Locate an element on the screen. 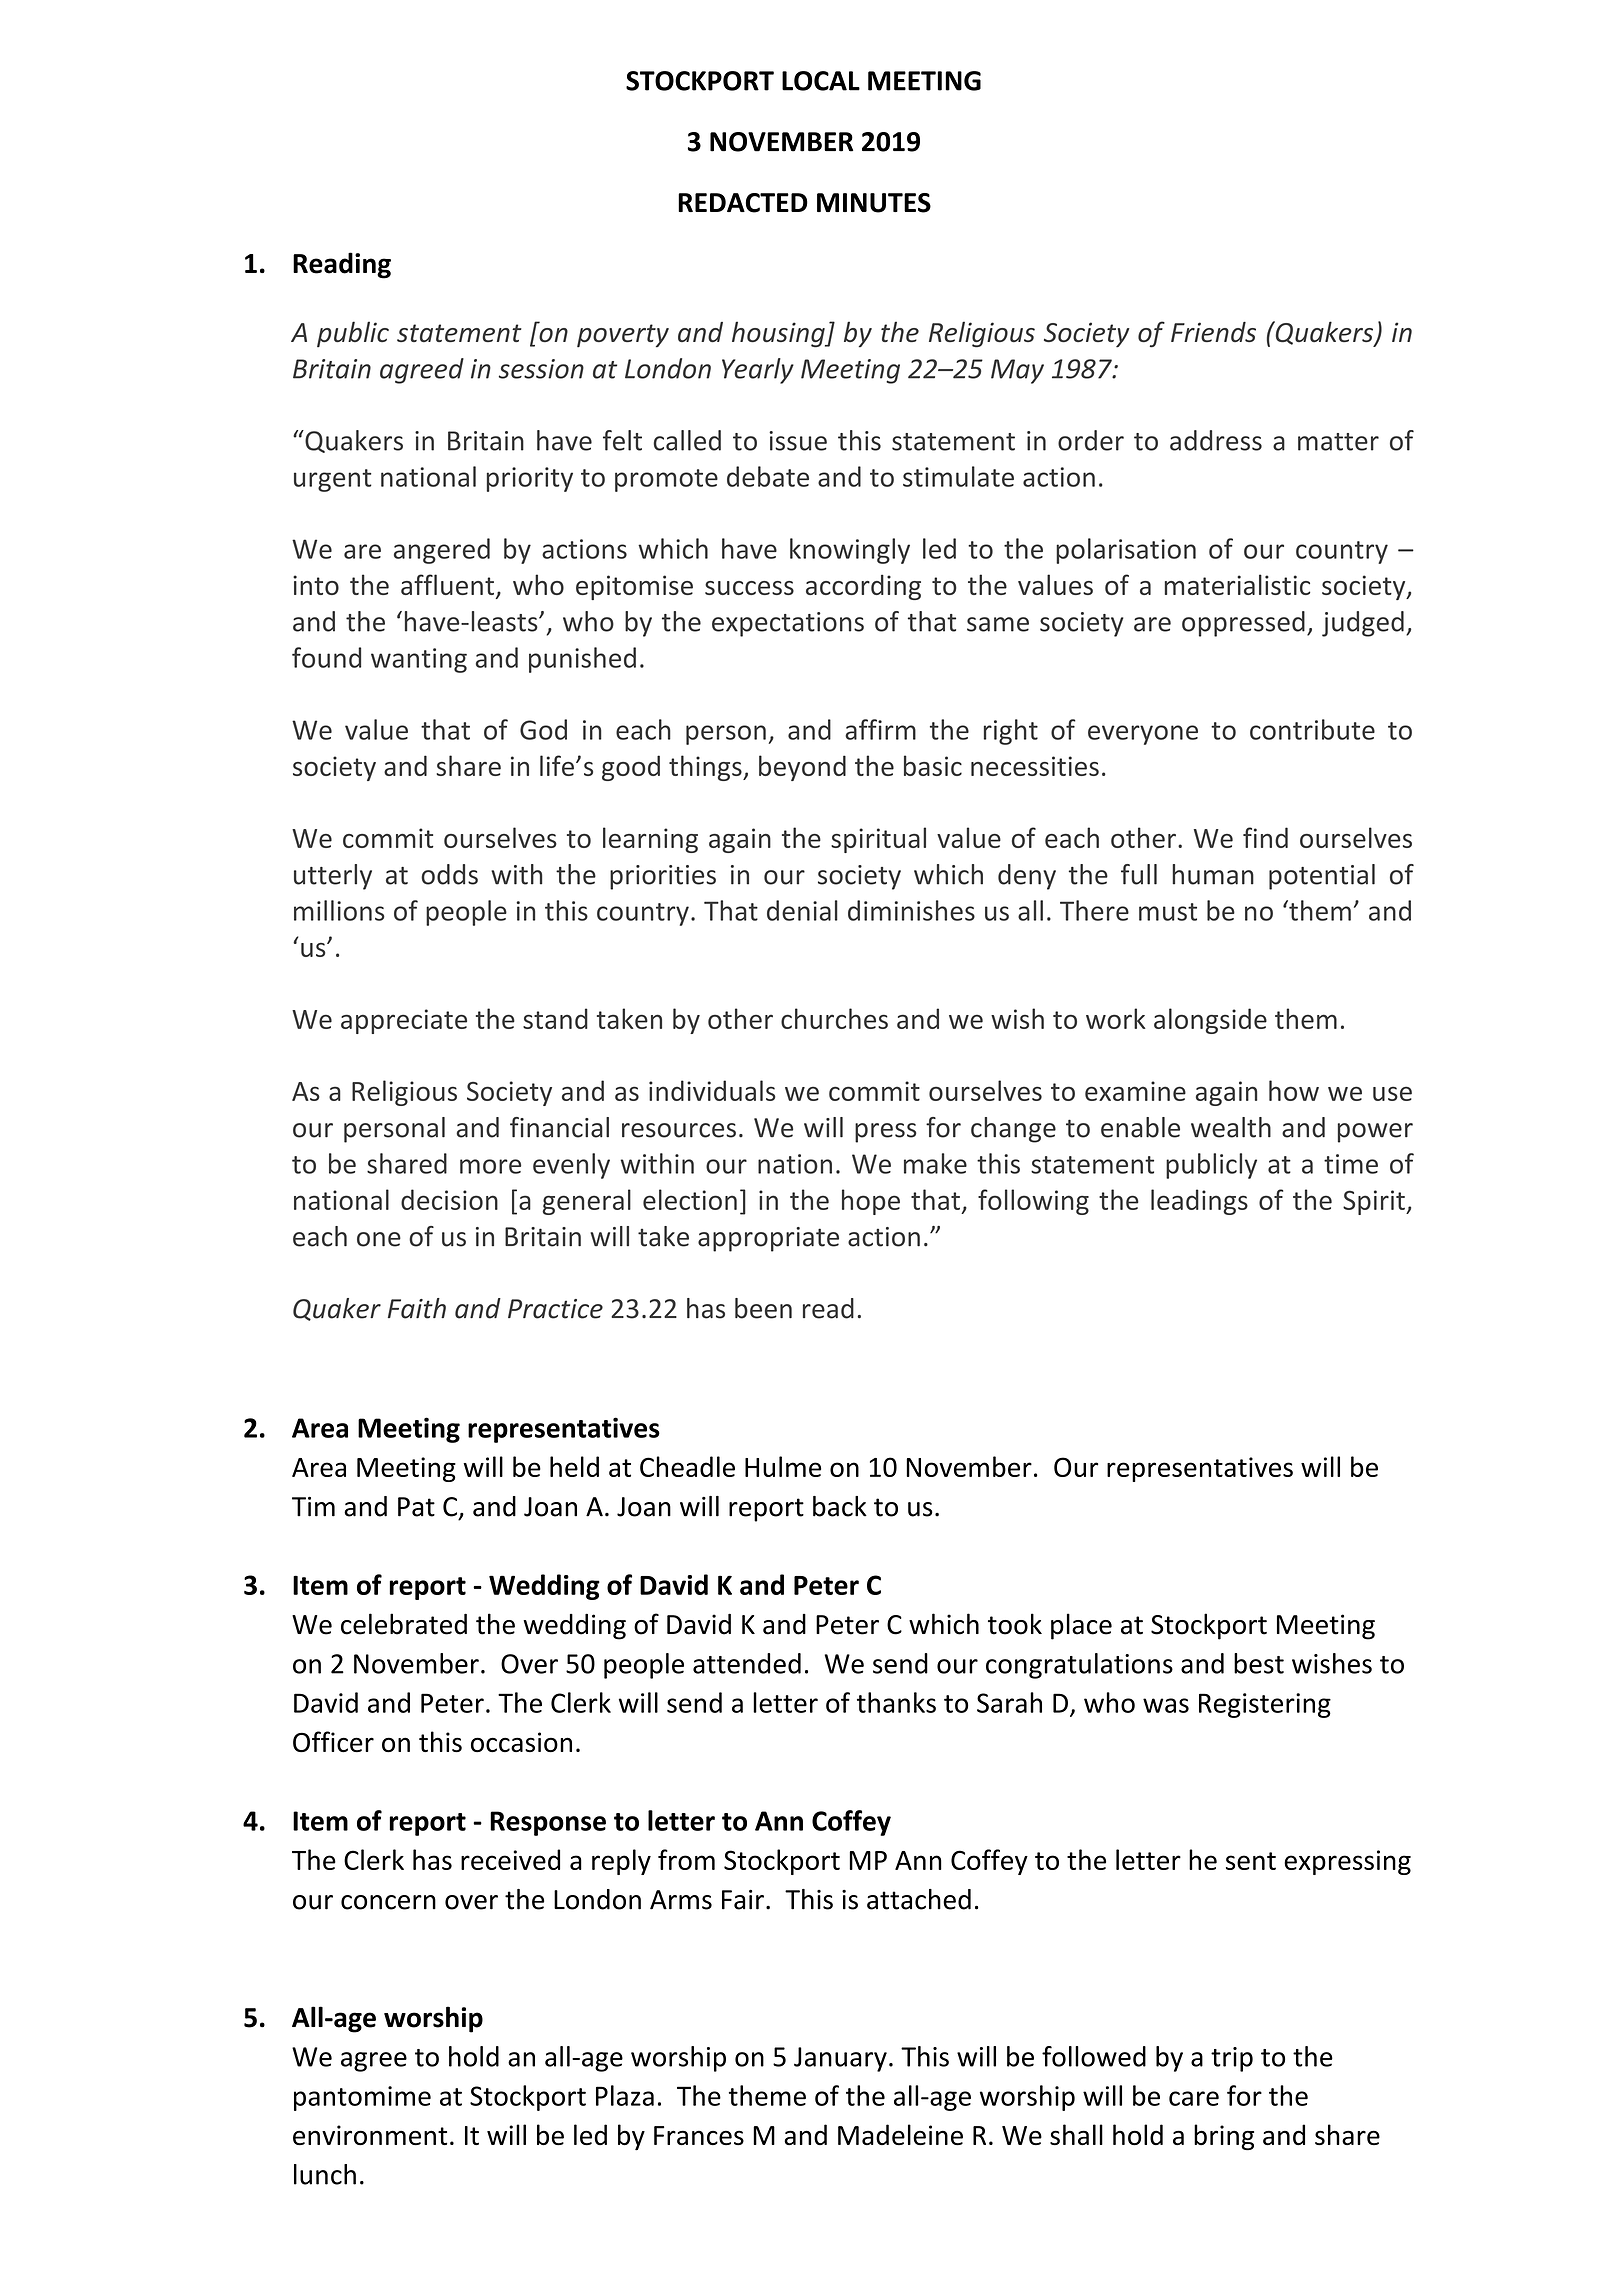  odds is located at coordinates (449, 874).
